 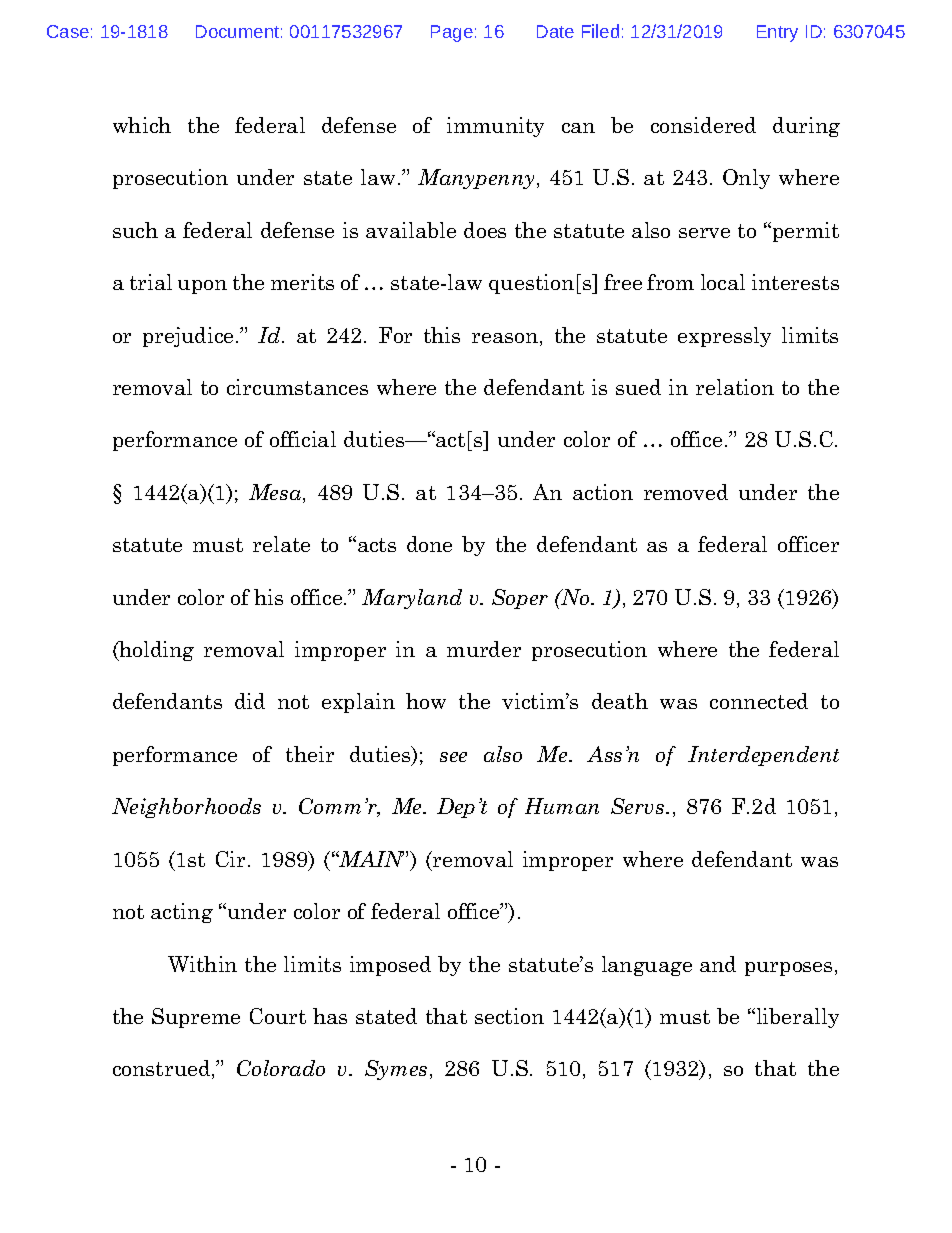 What do you see at coordinates (186, 808) in the image?
I see `Neighborhoods` at bounding box center [186, 808].
